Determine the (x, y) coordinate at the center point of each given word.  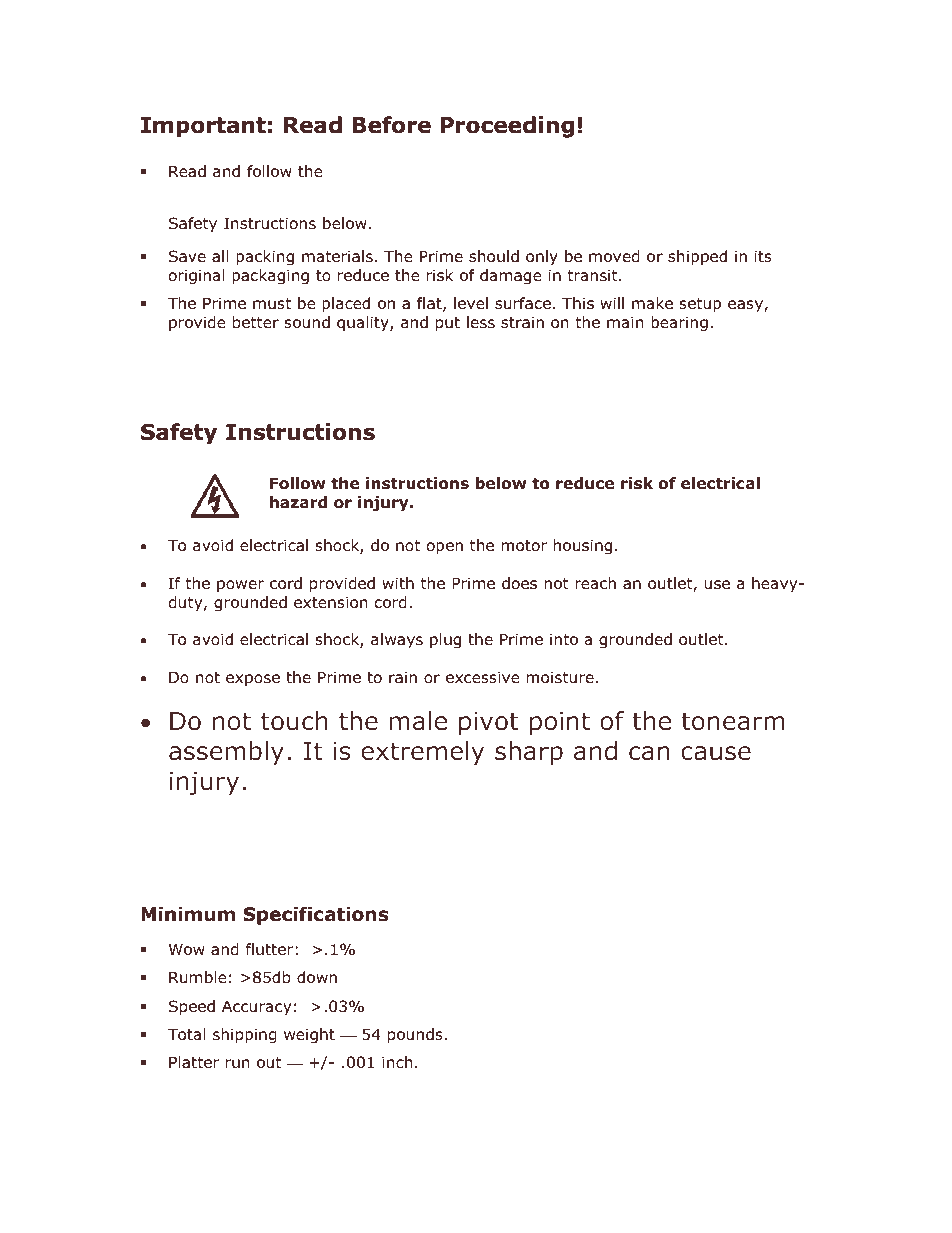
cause (716, 753)
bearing (679, 323)
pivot (488, 723)
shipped (697, 257)
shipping (245, 1035)
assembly (226, 753)
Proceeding (507, 127)
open (445, 548)
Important (203, 127)
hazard (298, 502)
